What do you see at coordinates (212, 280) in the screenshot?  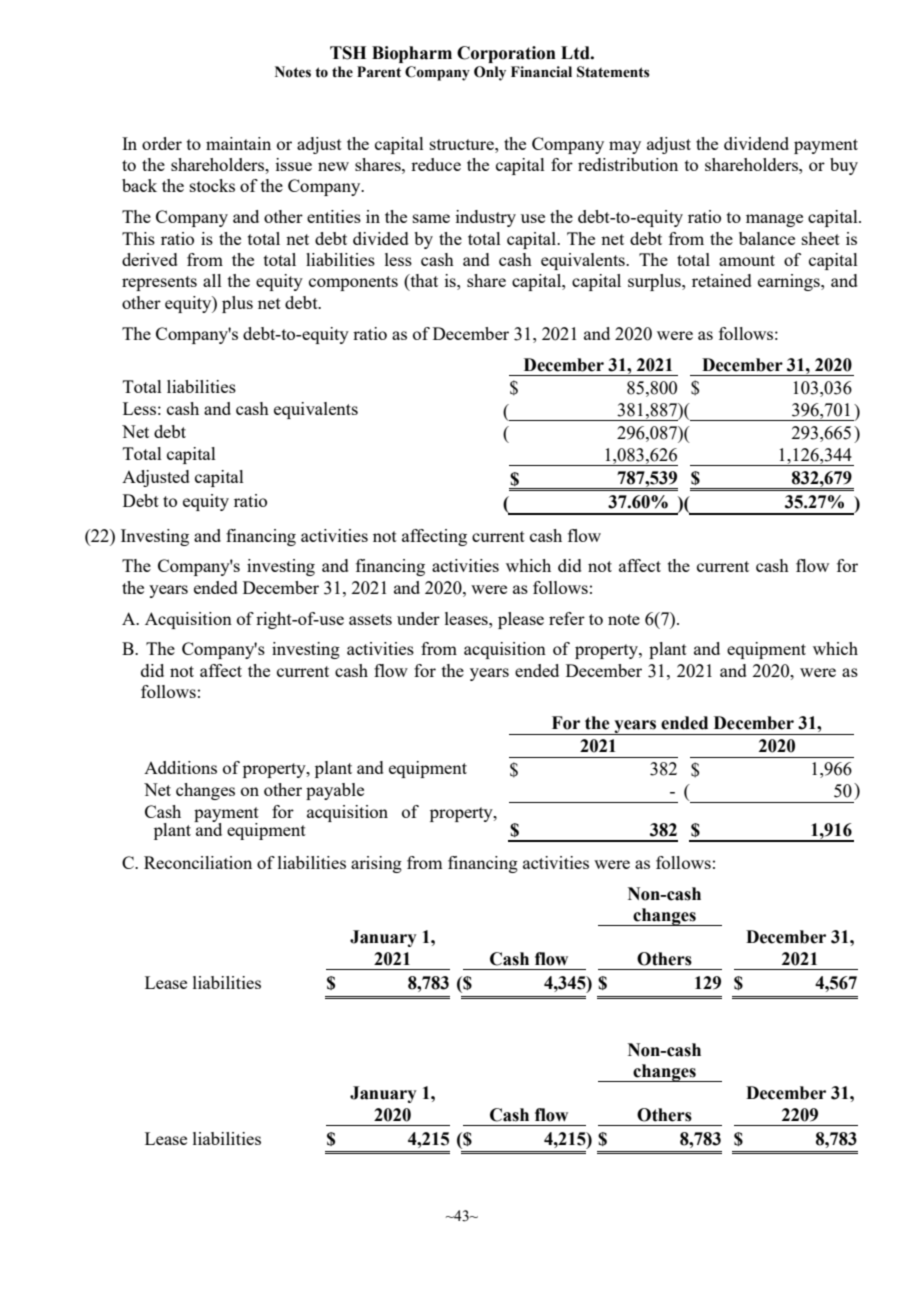 I see `all` at bounding box center [212, 280].
